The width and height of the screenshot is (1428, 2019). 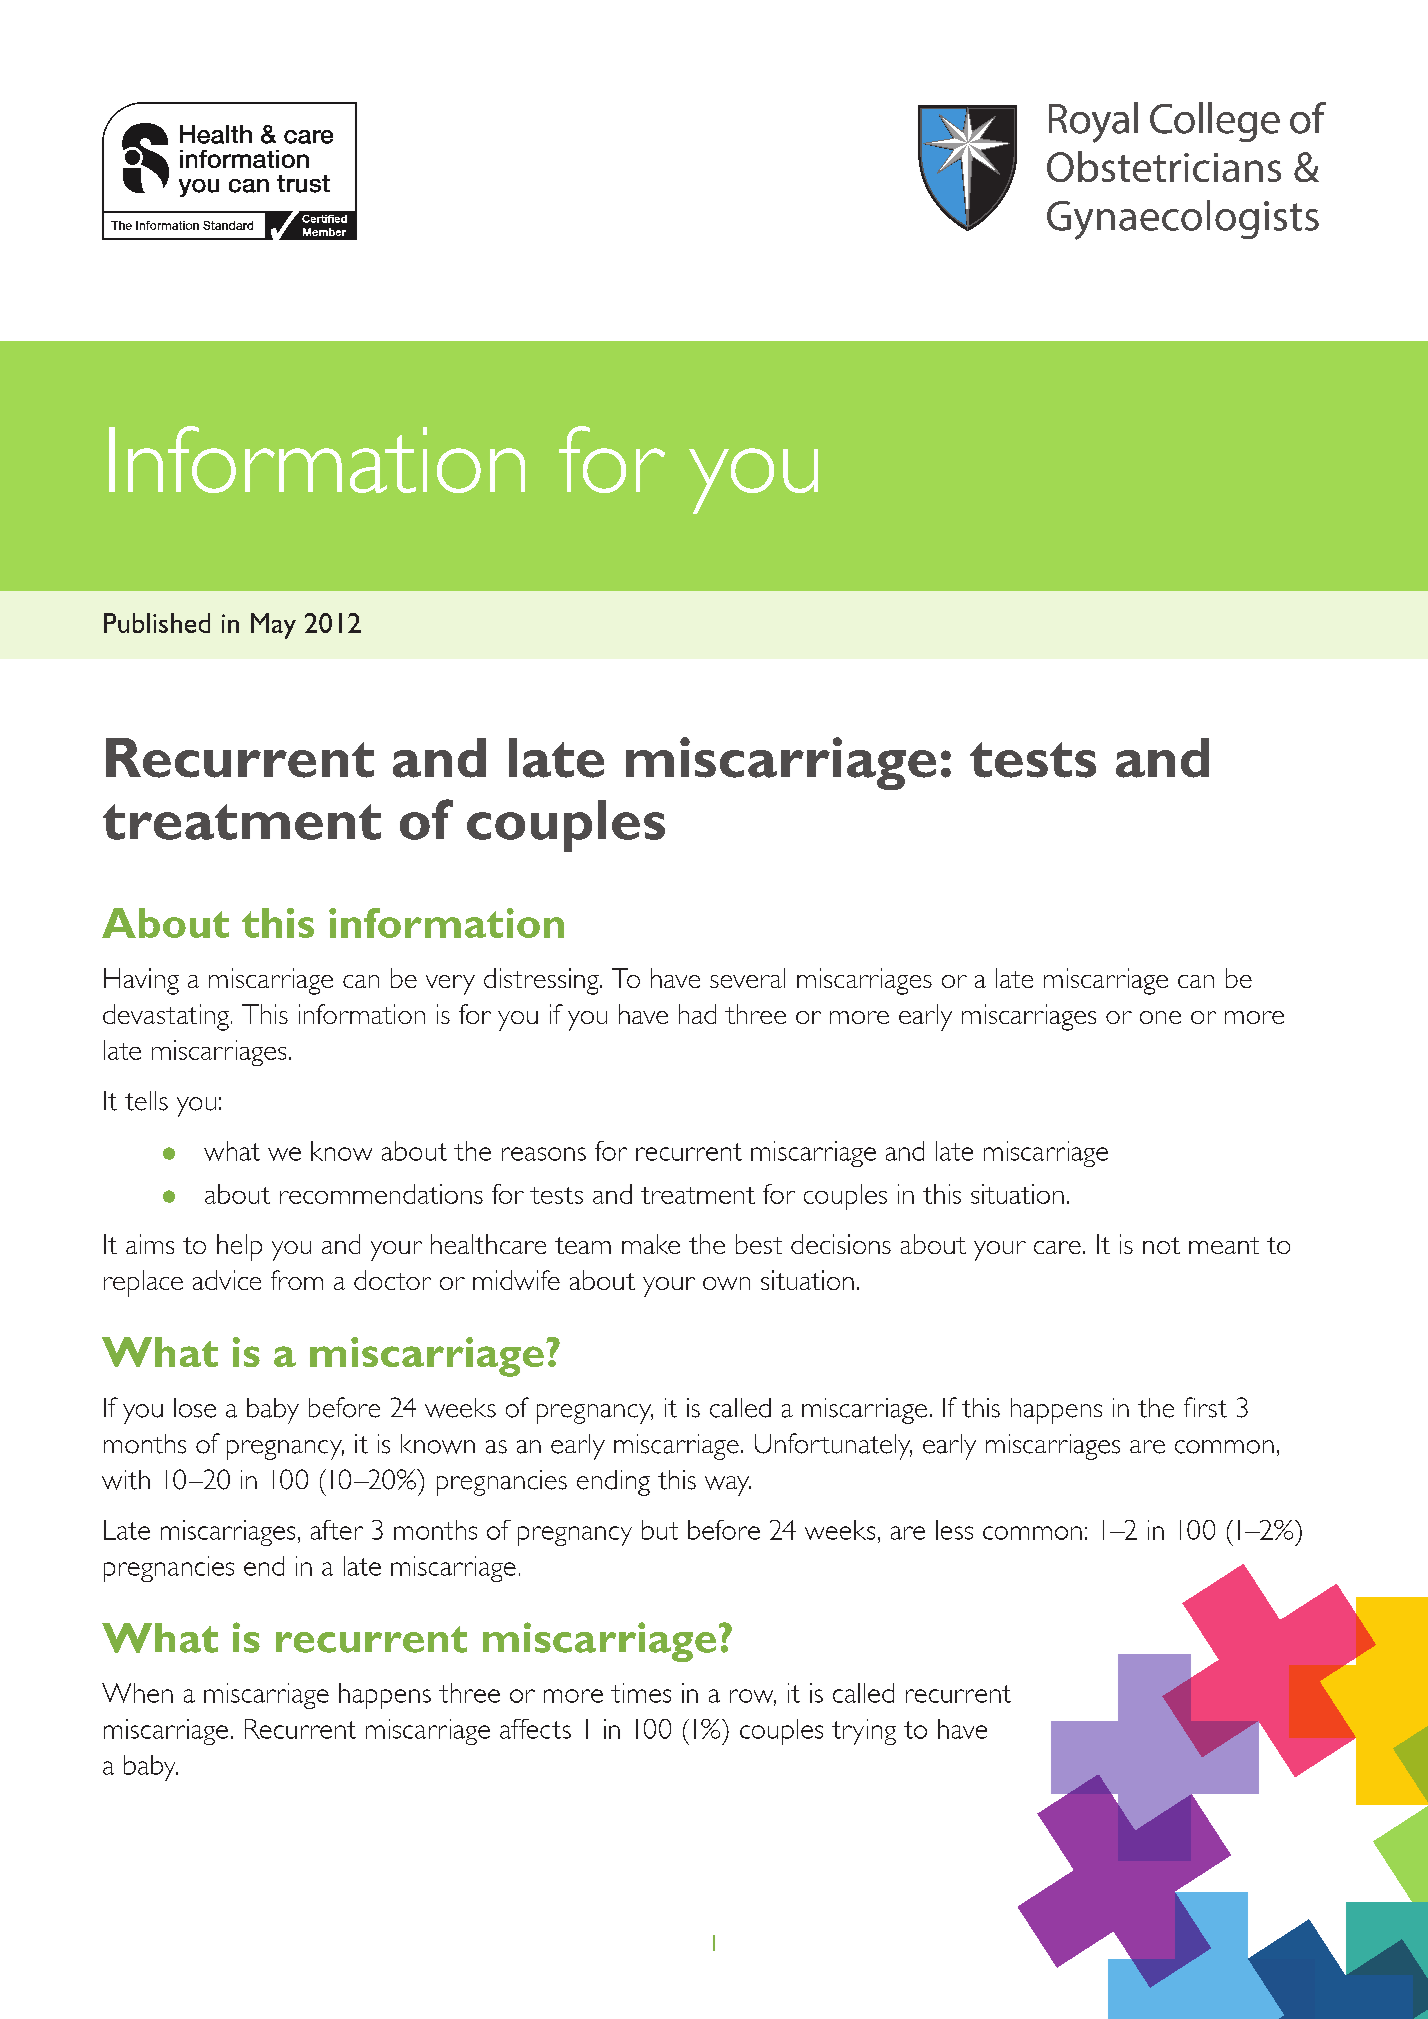 I want to click on make, so click(x=651, y=1244).
